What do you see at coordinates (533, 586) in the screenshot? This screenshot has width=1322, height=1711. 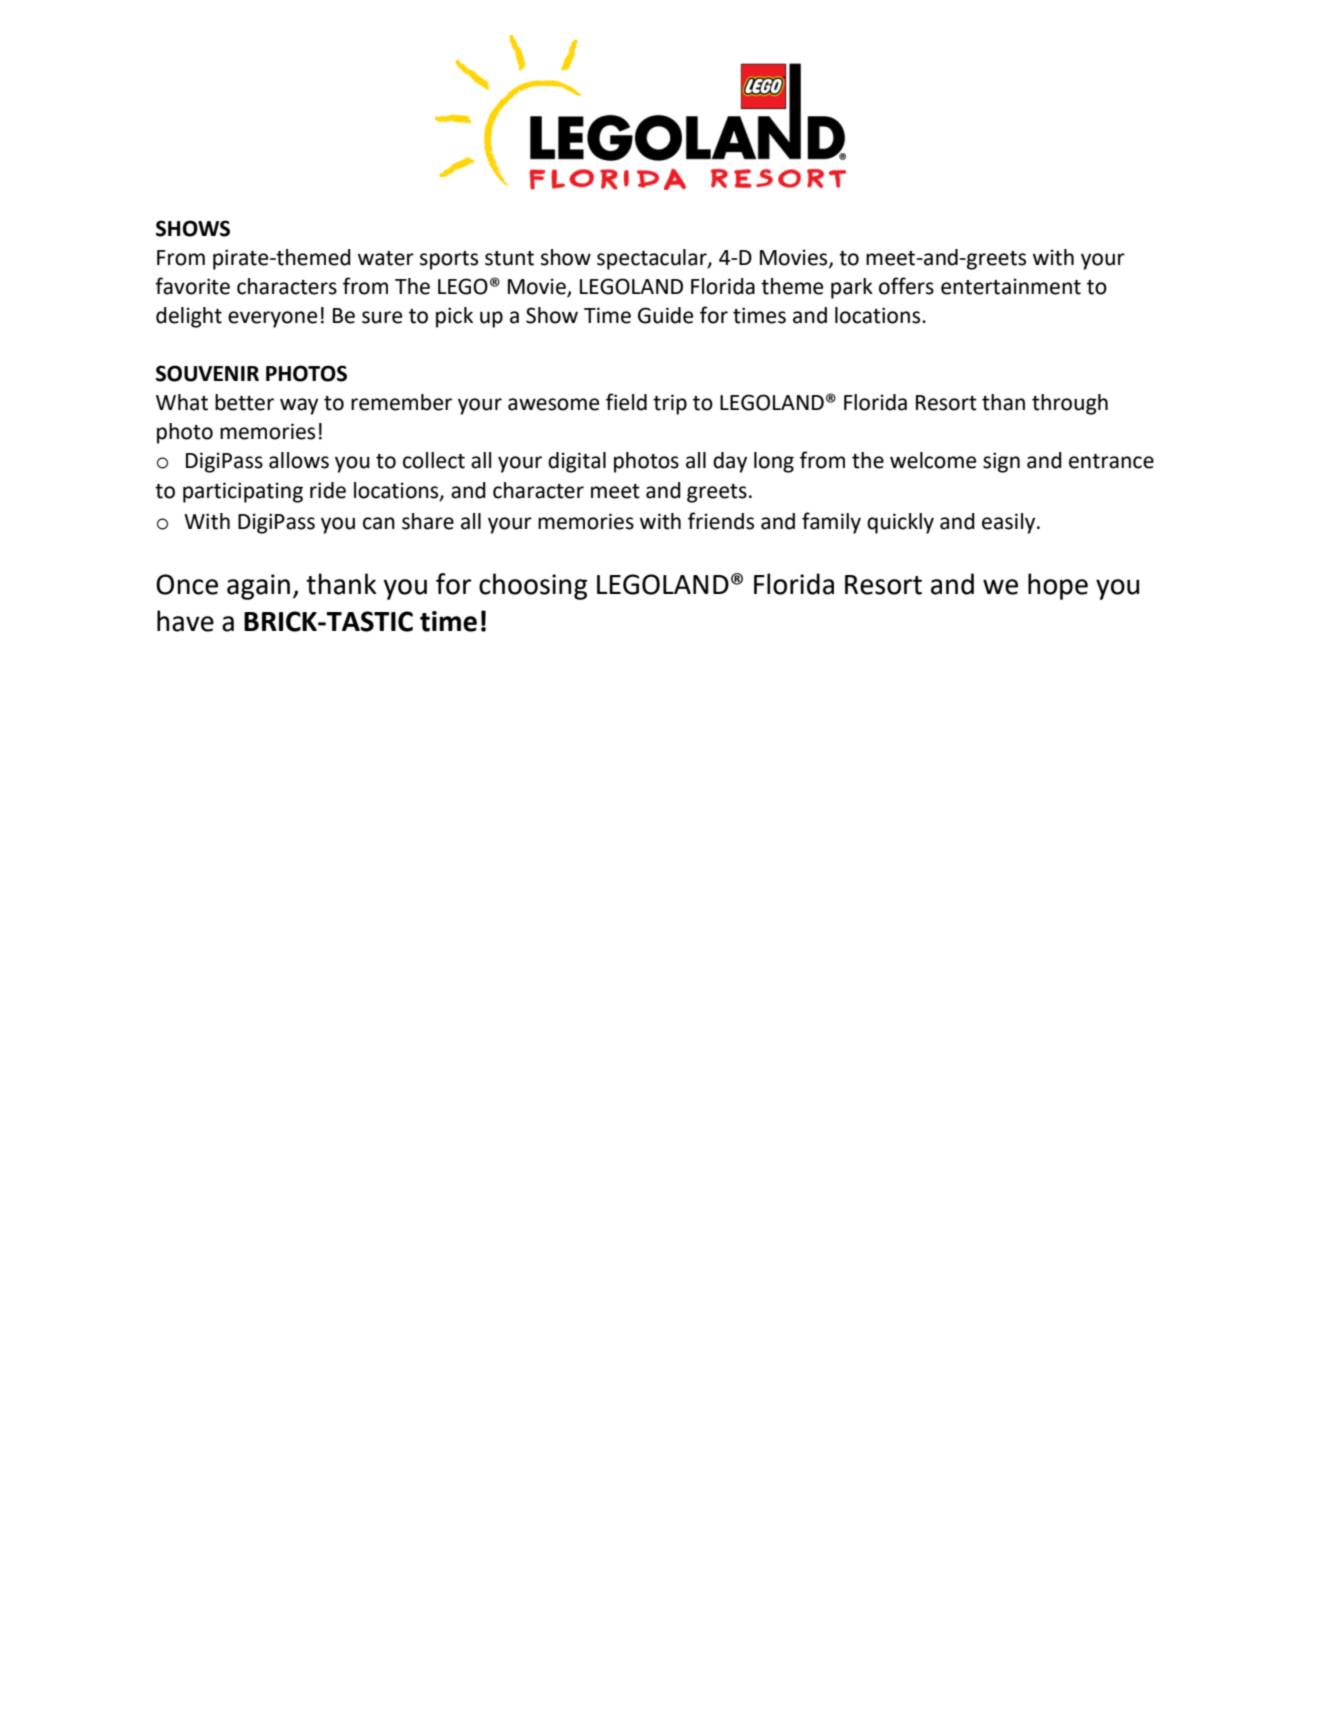 I see `choosing` at bounding box center [533, 586].
